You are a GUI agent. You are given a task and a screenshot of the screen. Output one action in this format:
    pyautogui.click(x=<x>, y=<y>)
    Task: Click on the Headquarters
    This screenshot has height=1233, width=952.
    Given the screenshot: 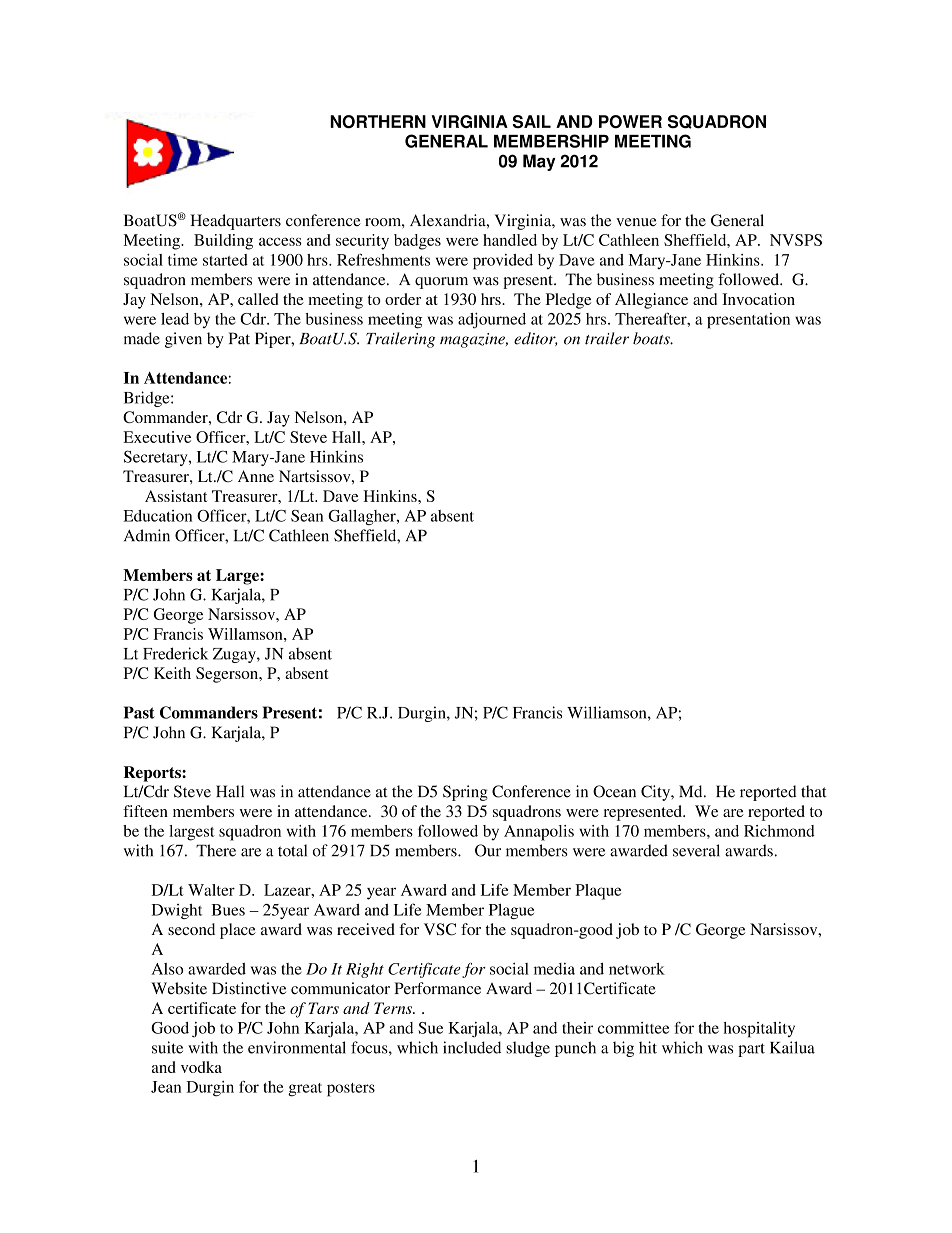 What is the action you would take?
    pyautogui.click(x=235, y=222)
